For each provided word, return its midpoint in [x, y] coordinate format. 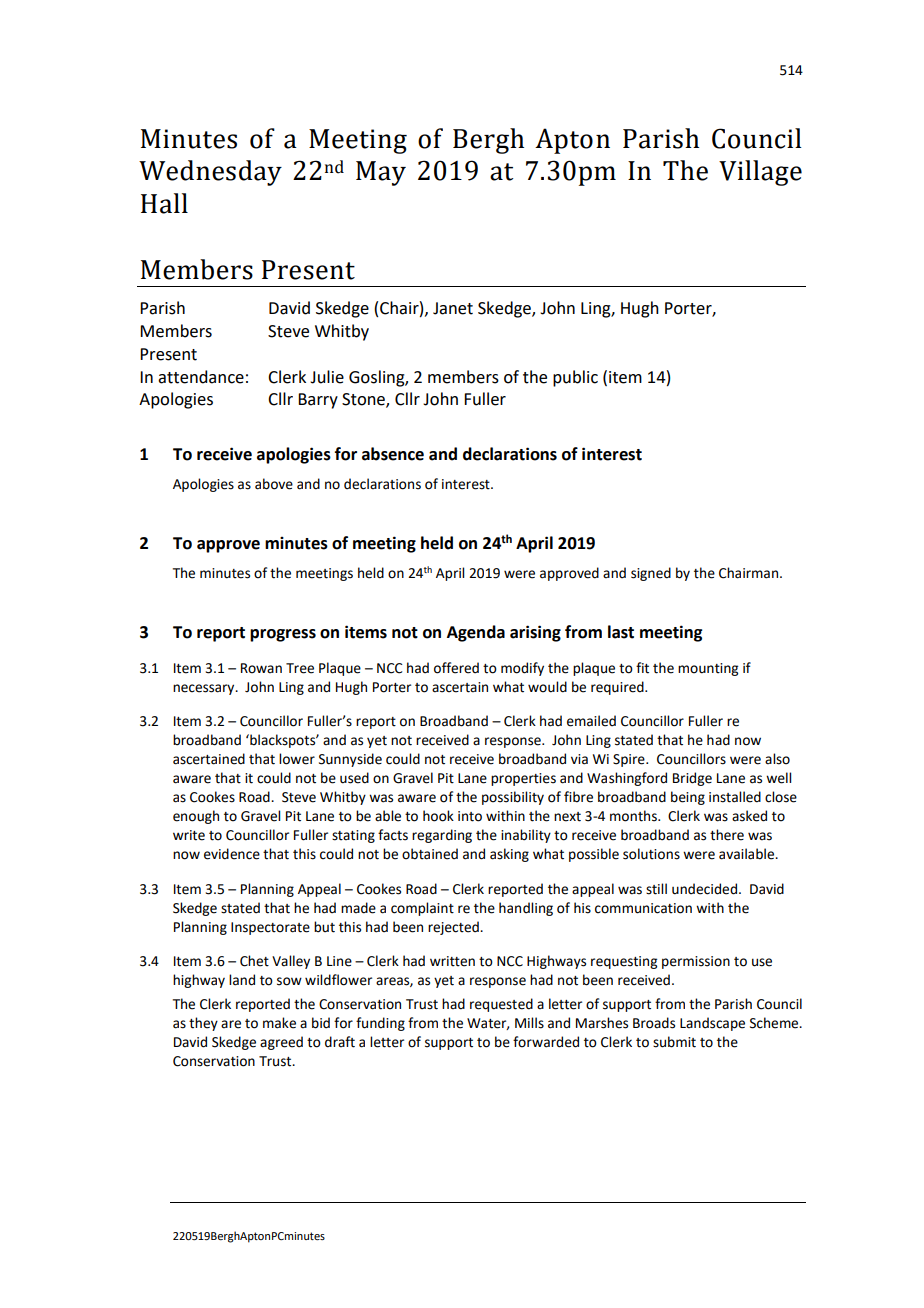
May [381, 173]
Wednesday [210, 173]
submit [674, 1042]
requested [501, 1005]
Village [760, 173]
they [203, 1024]
